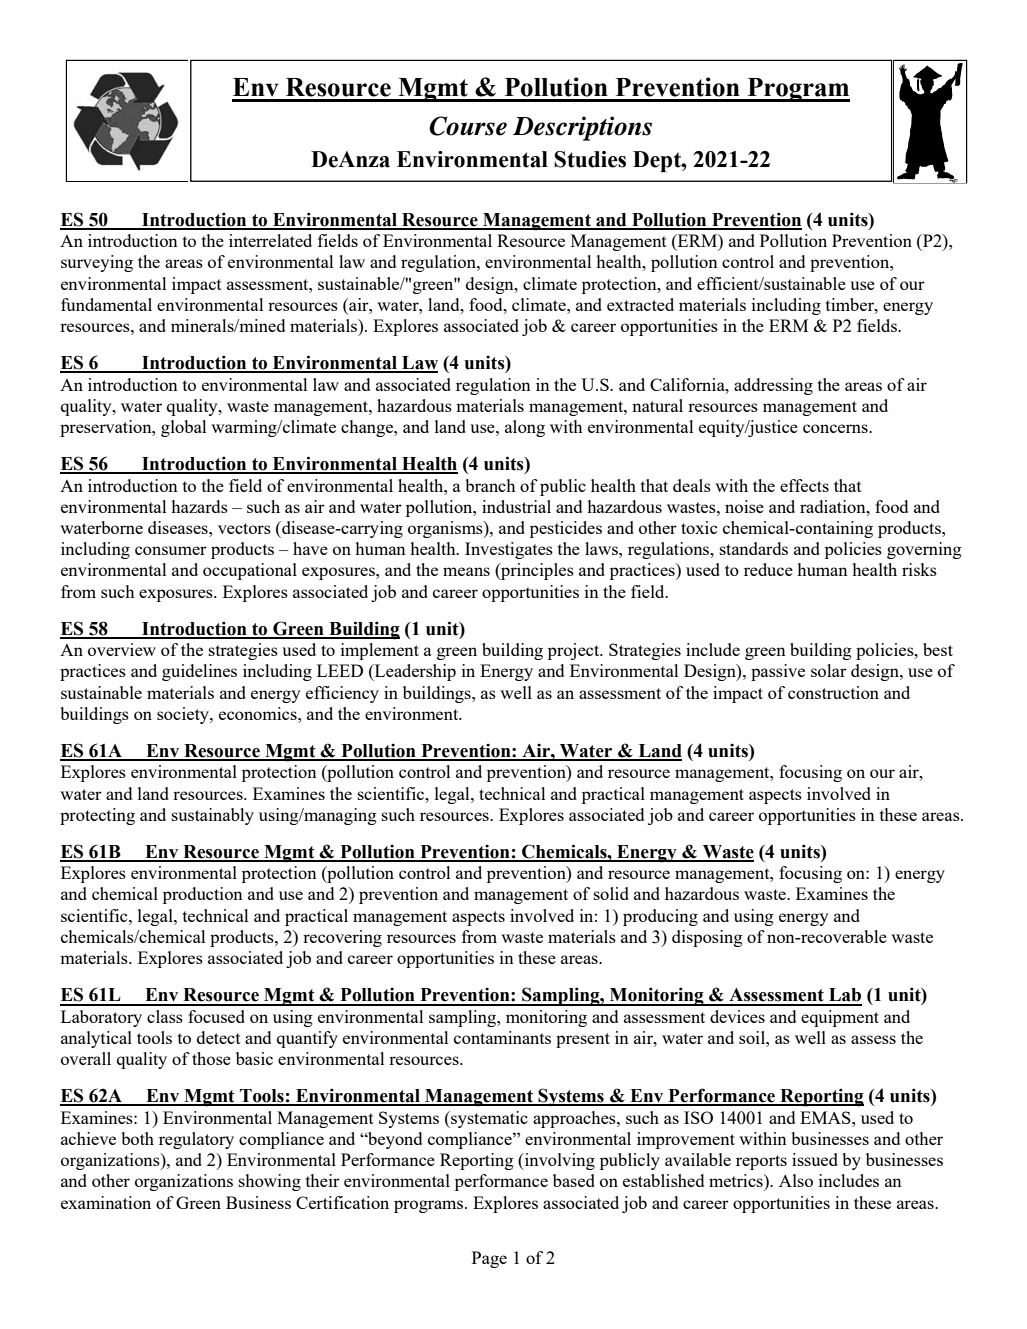 This screenshot has width=1027, height=1329. I want to click on Page, so click(489, 1259).
